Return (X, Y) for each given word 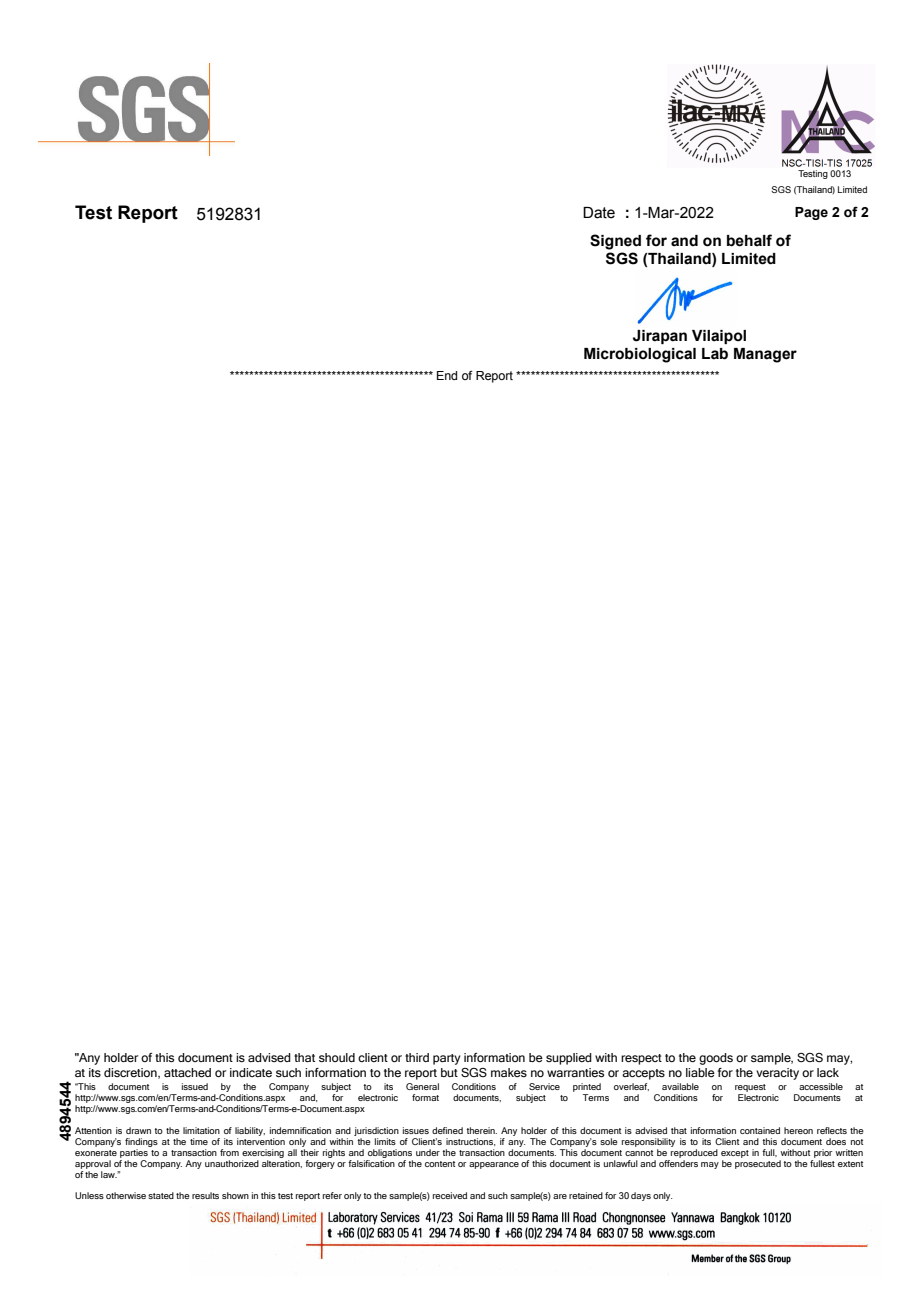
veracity (777, 1074)
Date (599, 213)
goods (716, 1059)
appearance (494, 1165)
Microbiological (640, 355)
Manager (765, 355)
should (337, 1057)
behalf (749, 240)
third (417, 1057)
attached (187, 1072)
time (199, 1141)
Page (811, 213)
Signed (615, 242)
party (446, 1059)
